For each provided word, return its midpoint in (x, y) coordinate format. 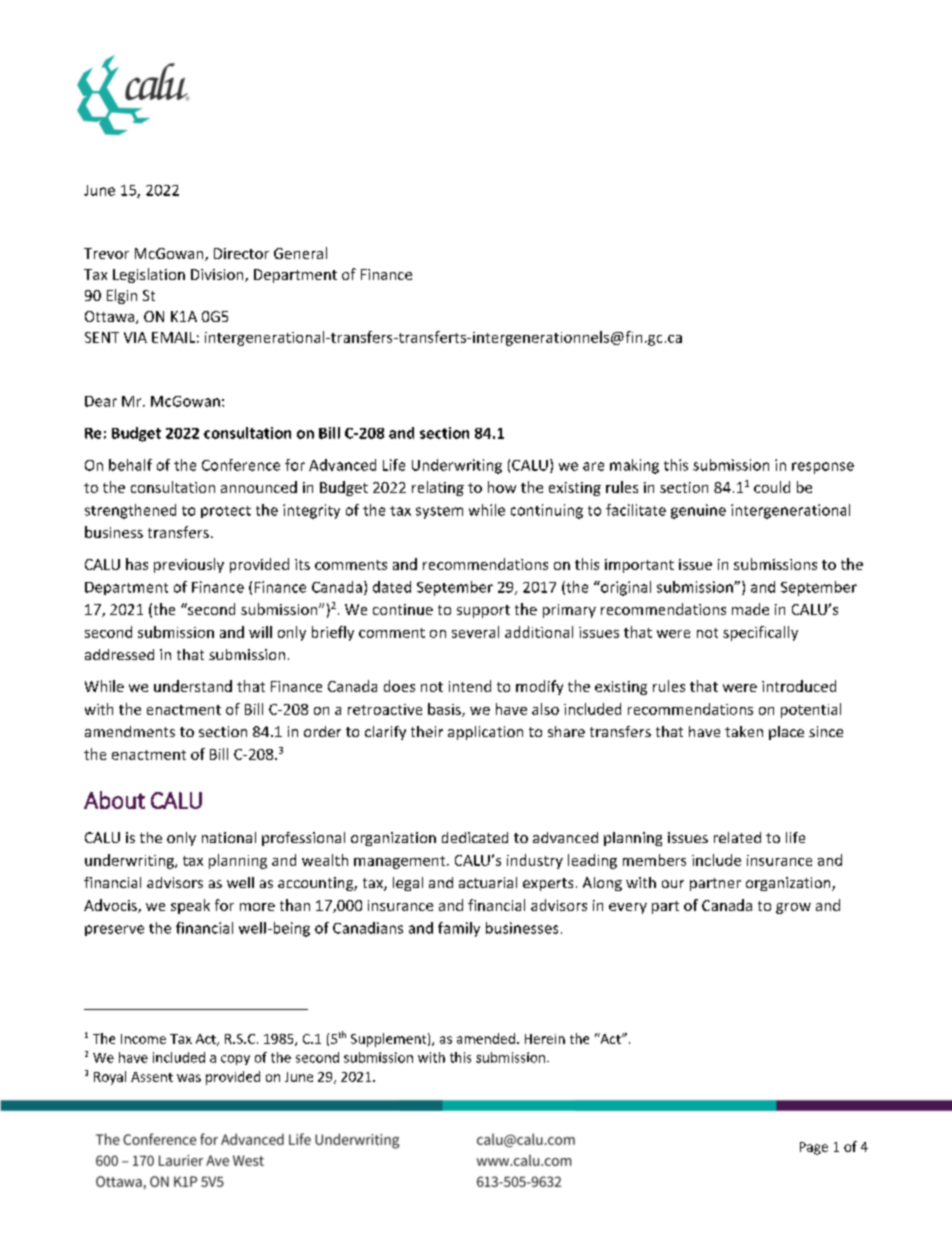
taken (744, 731)
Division (218, 275)
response (823, 468)
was (189, 1078)
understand (193, 686)
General (300, 253)
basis (445, 710)
